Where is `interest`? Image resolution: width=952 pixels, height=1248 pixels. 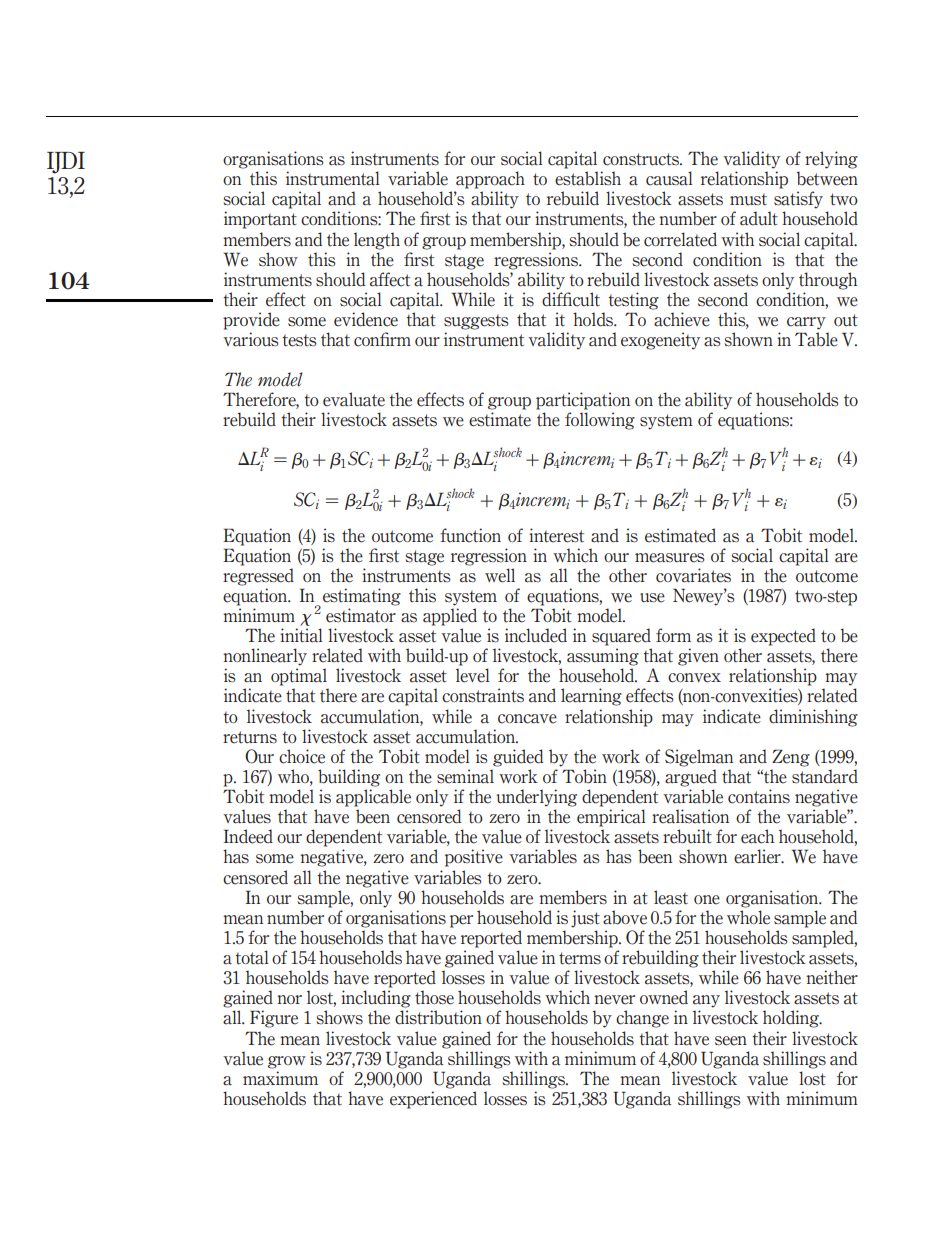
interest is located at coordinates (556, 535).
